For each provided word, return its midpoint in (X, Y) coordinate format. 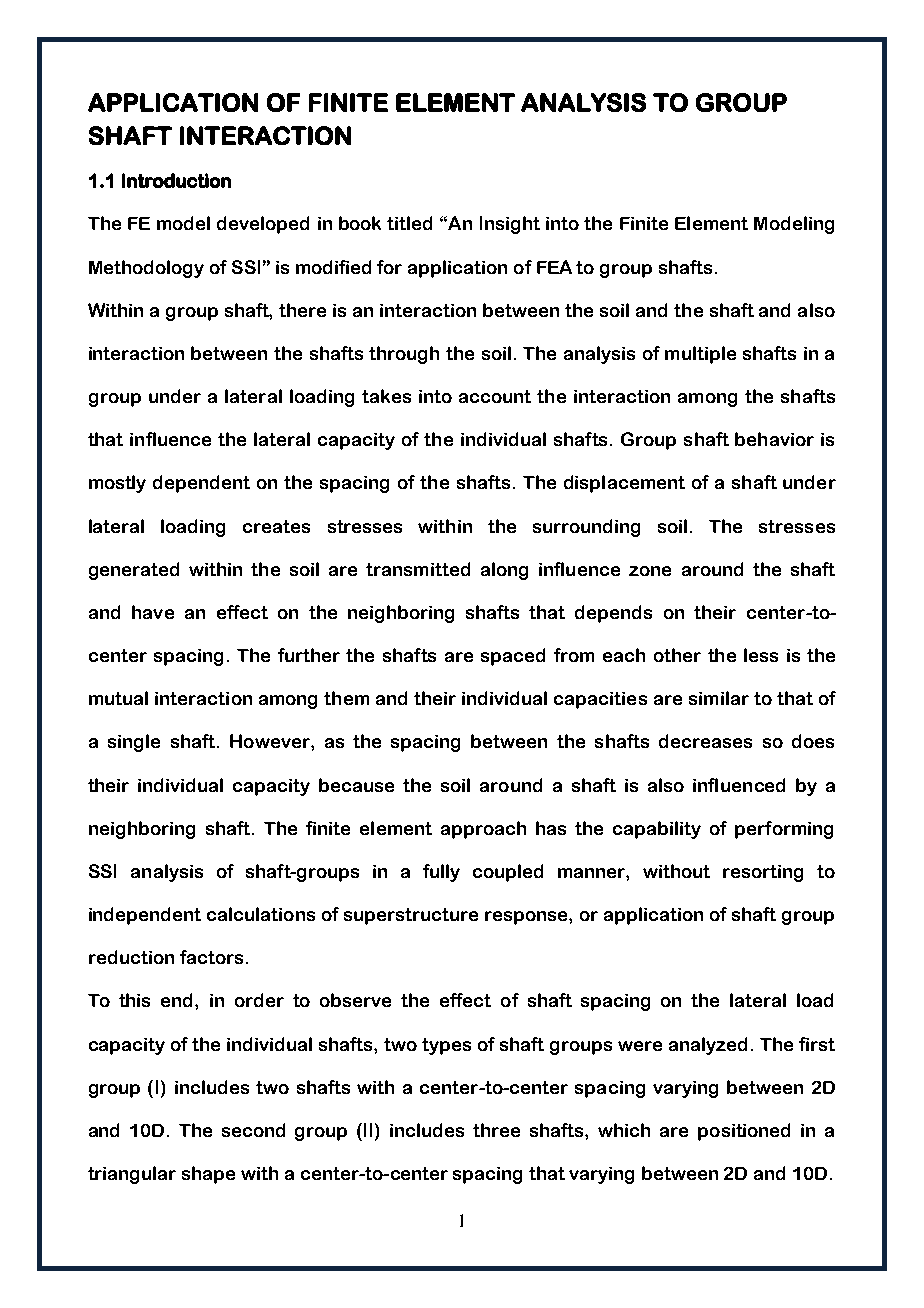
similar (719, 698)
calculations (261, 914)
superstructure (411, 916)
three (496, 1130)
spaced (513, 657)
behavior (774, 439)
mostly (117, 484)
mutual (118, 698)
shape (208, 1175)
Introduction (176, 180)
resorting (763, 873)
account (495, 396)
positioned (744, 1132)
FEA (554, 267)
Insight (510, 225)
